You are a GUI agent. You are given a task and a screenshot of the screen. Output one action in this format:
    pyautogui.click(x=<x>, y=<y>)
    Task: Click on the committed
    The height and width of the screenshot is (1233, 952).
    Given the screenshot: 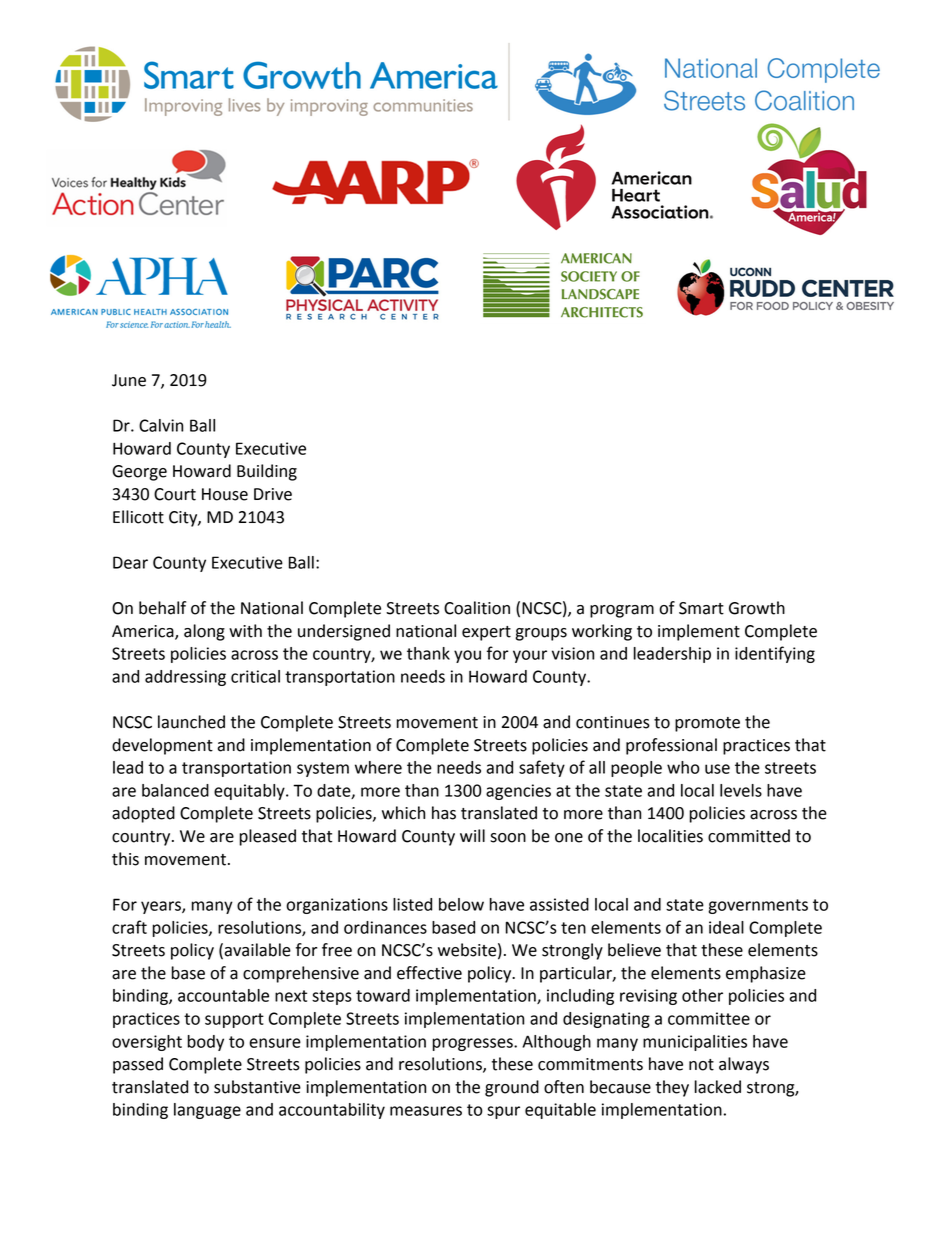 What is the action you would take?
    pyautogui.click(x=749, y=836)
